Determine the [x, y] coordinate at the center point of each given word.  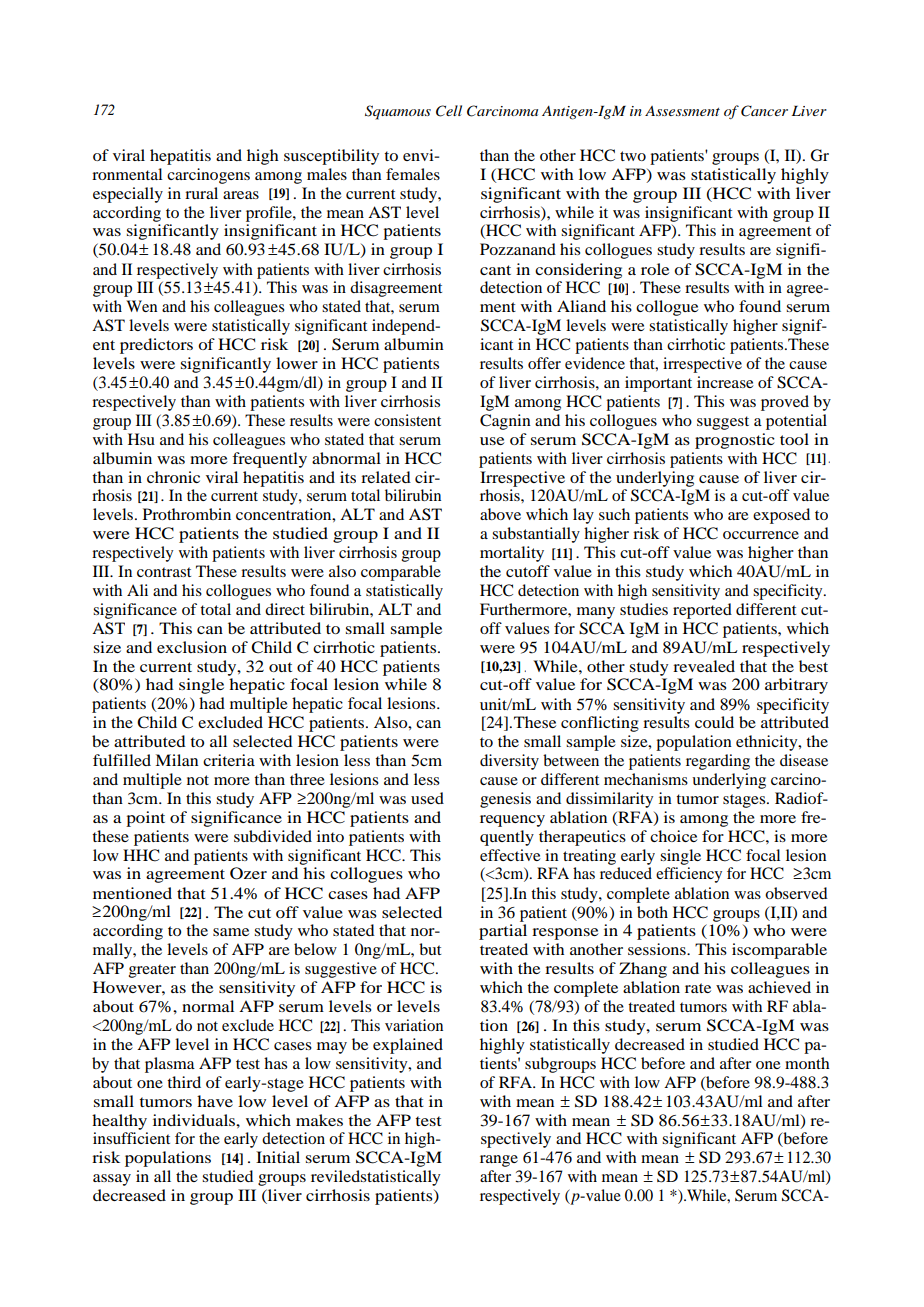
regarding [718, 762]
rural [201, 193]
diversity [509, 762]
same [231, 932]
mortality [512, 554]
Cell [449, 111]
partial [503, 932]
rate [698, 988]
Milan [176, 760]
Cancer [764, 111]
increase [725, 382]
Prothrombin [187, 514]
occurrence [761, 535]
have [215, 1101]
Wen [141, 306]
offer [544, 363]
